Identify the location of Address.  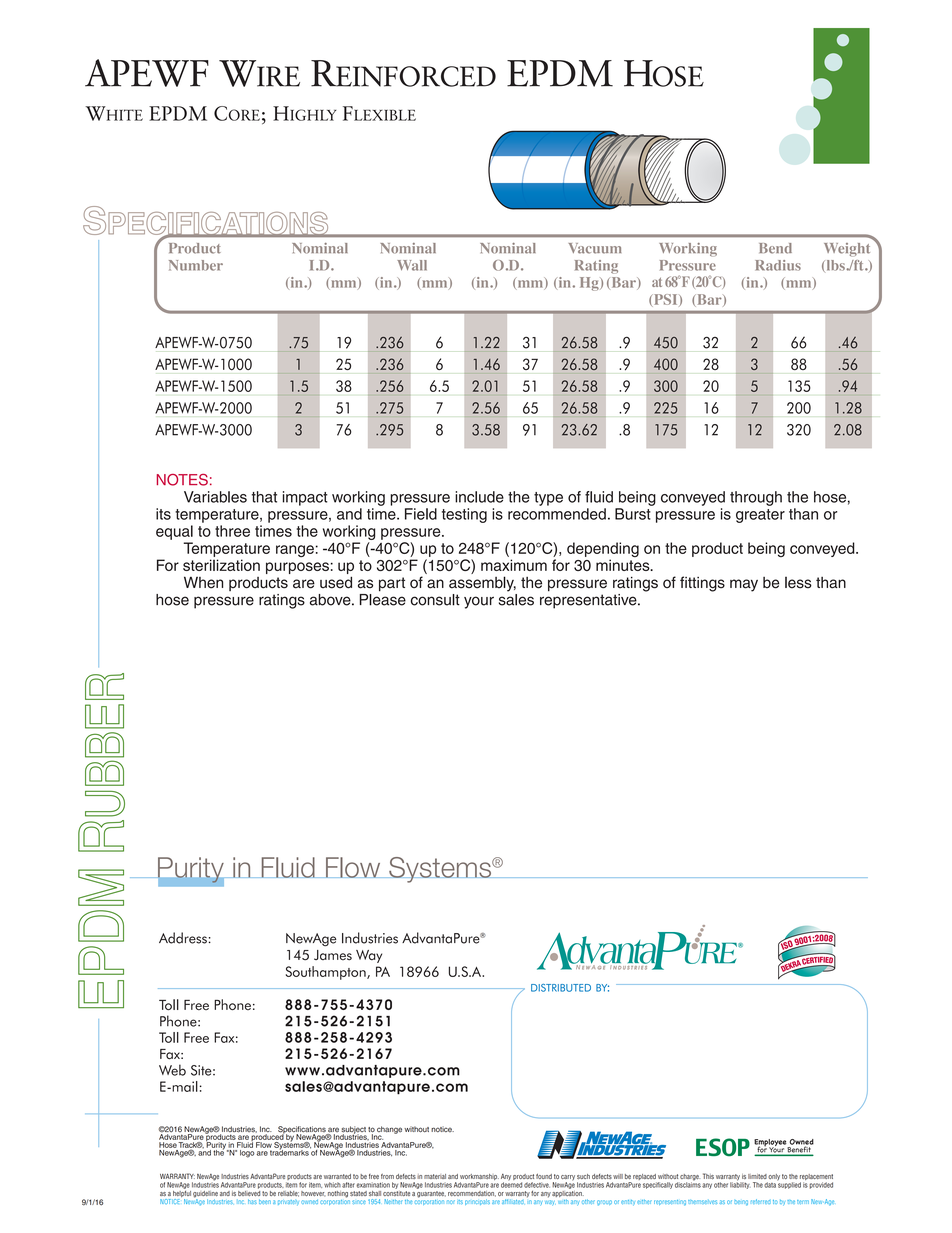
(183, 938).
